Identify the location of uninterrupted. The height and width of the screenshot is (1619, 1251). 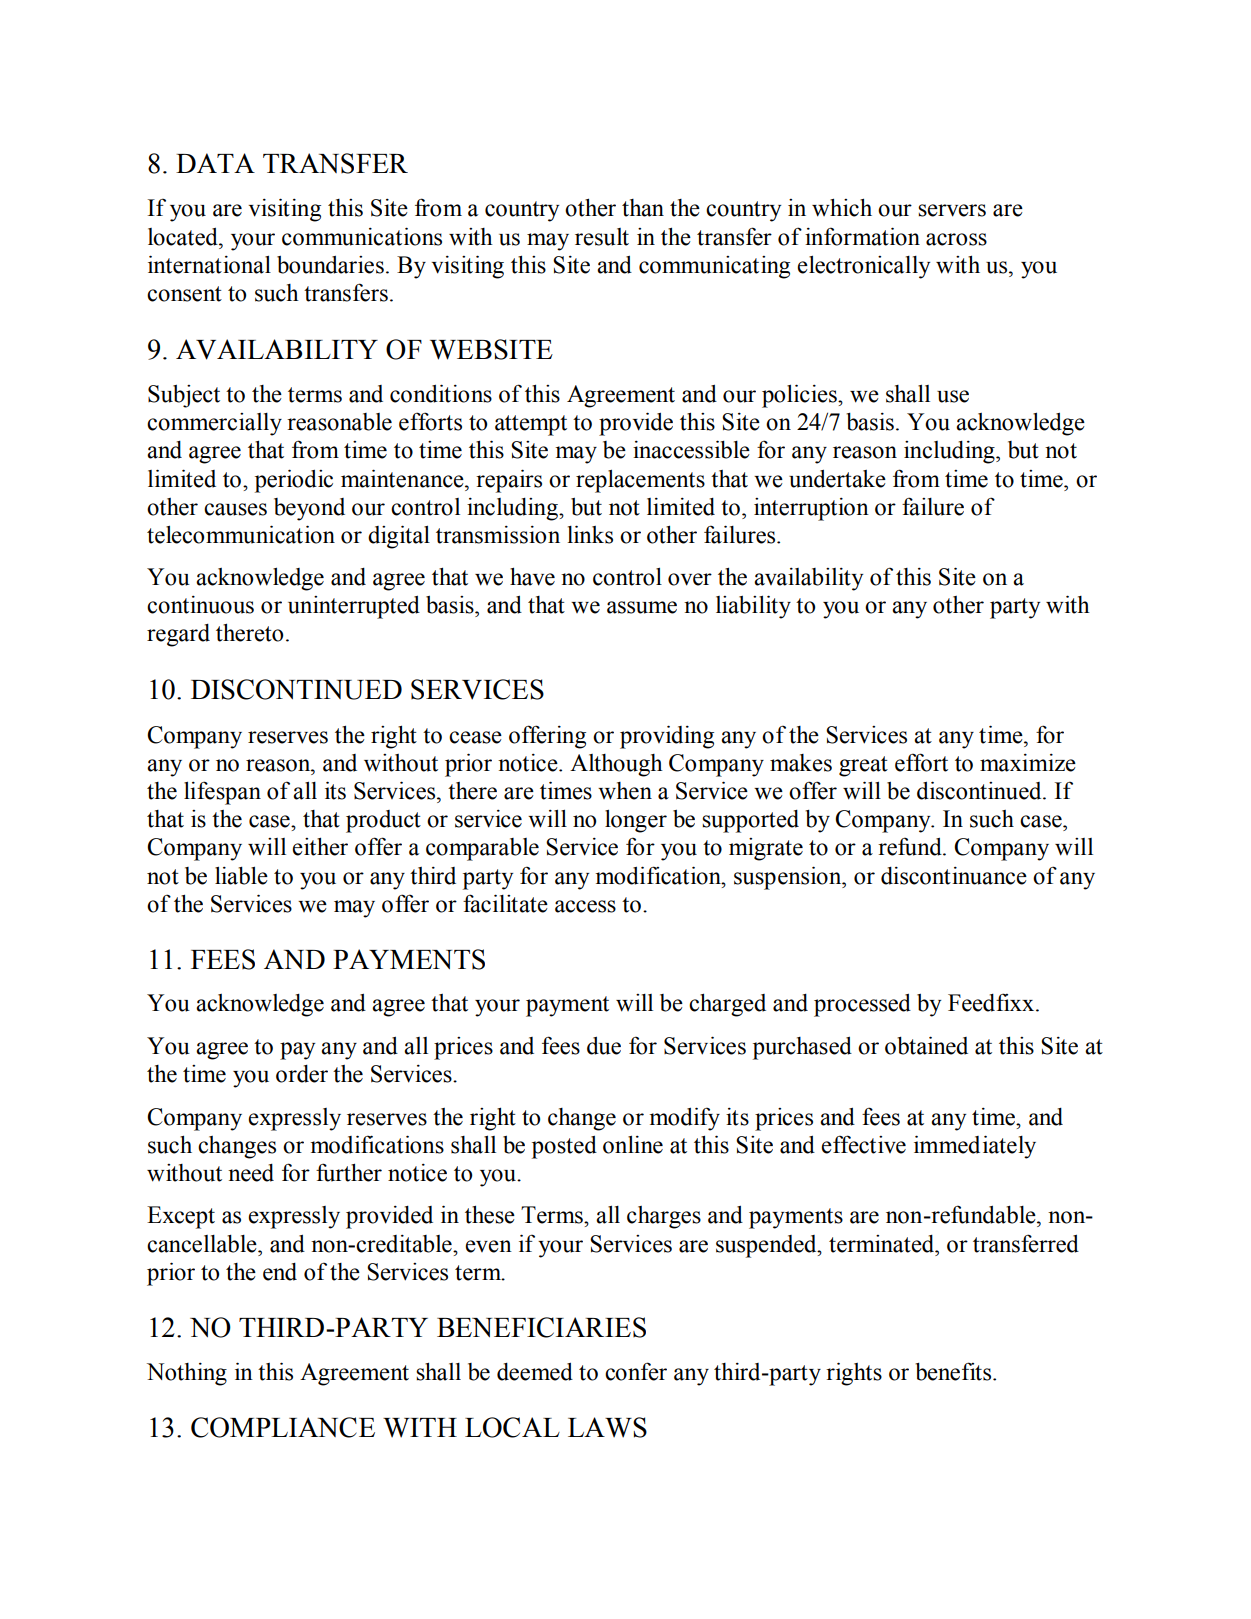
(354, 607).
